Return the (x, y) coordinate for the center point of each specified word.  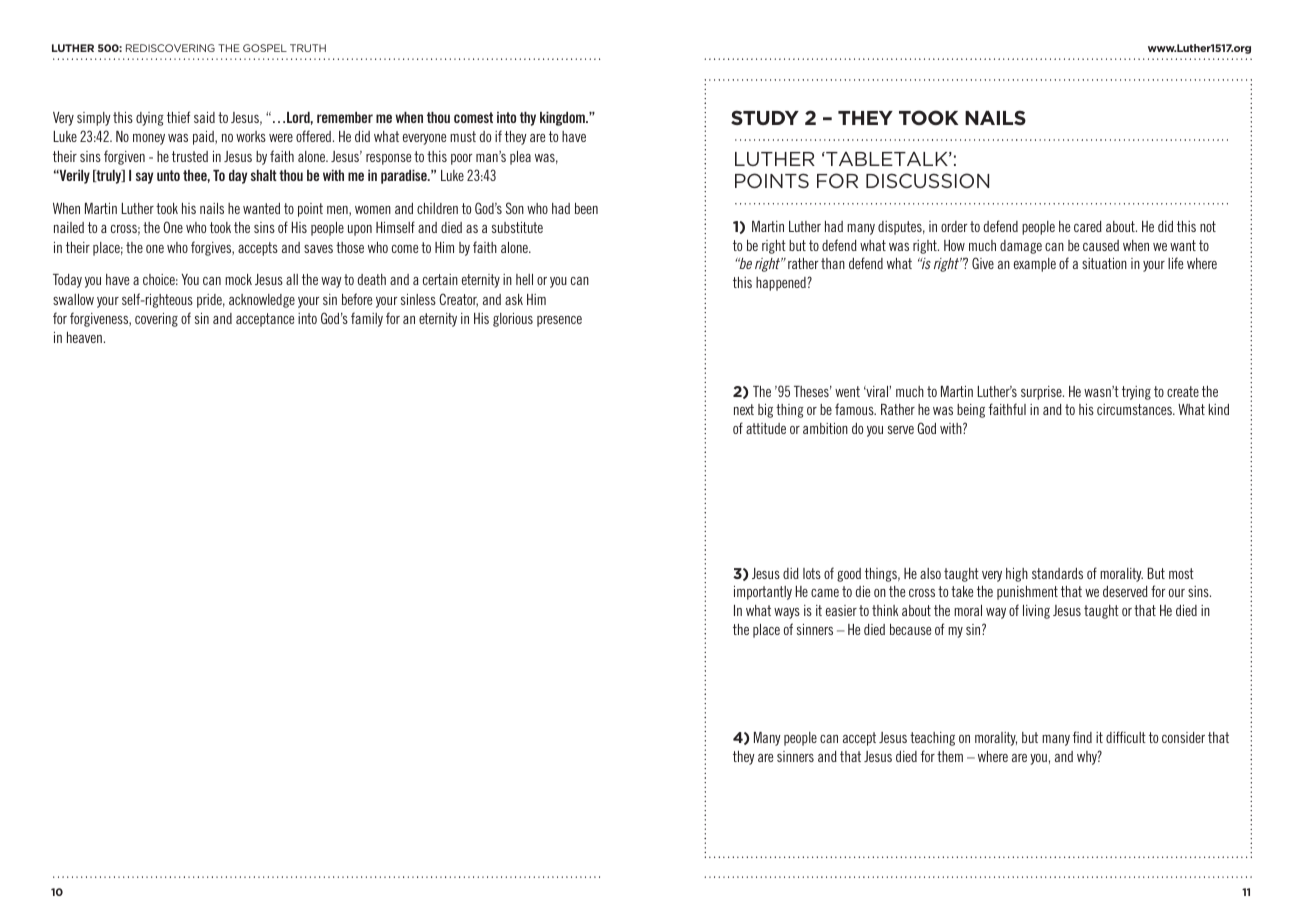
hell (524, 279)
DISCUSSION (927, 180)
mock (238, 279)
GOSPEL (265, 48)
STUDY (765, 117)
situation (1104, 263)
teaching (932, 739)
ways (787, 613)
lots (812, 573)
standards (1057, 573)
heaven (84, 337)
